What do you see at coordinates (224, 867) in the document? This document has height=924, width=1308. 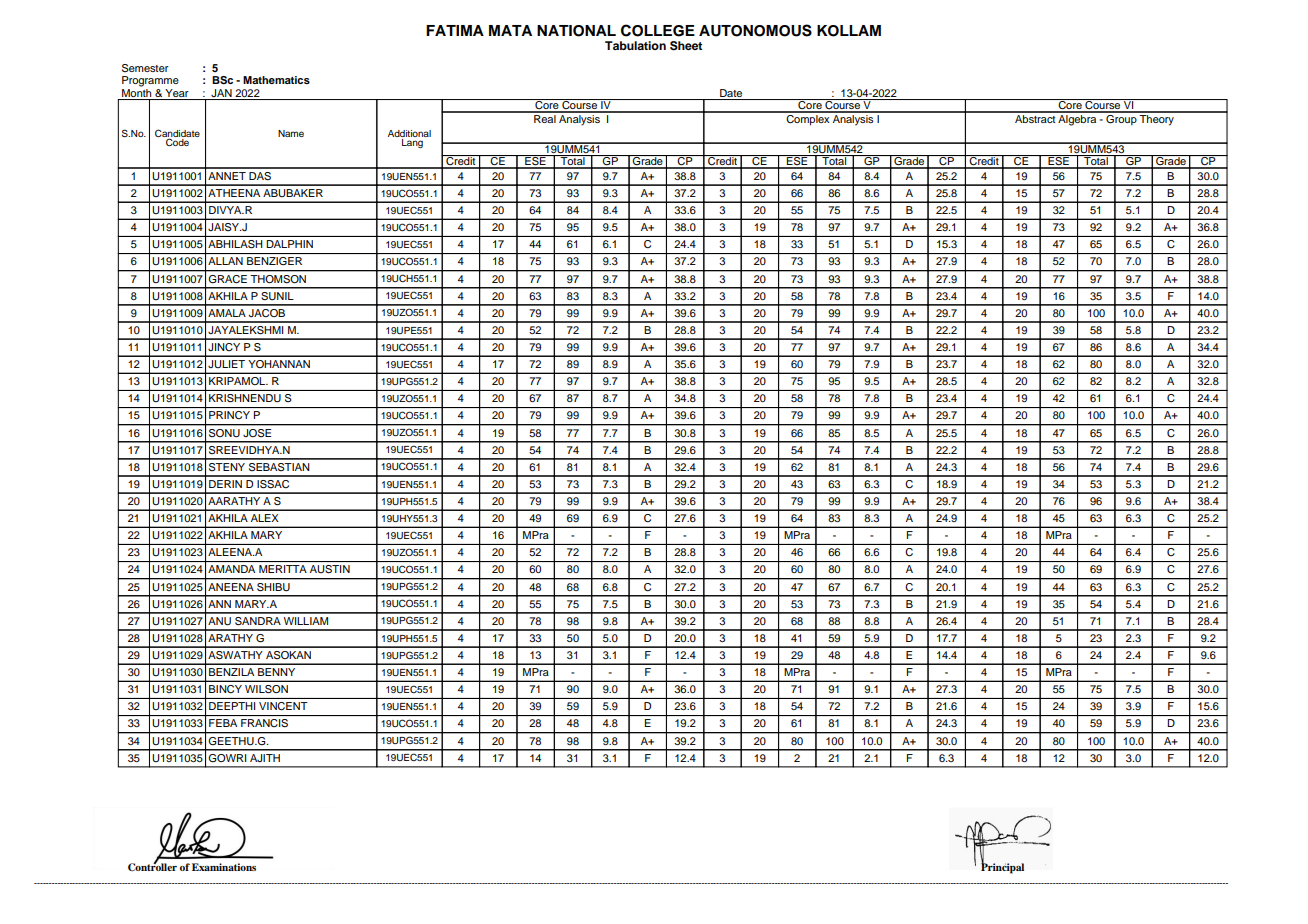 I see `Examinations` at bounding box center [224, 867].
